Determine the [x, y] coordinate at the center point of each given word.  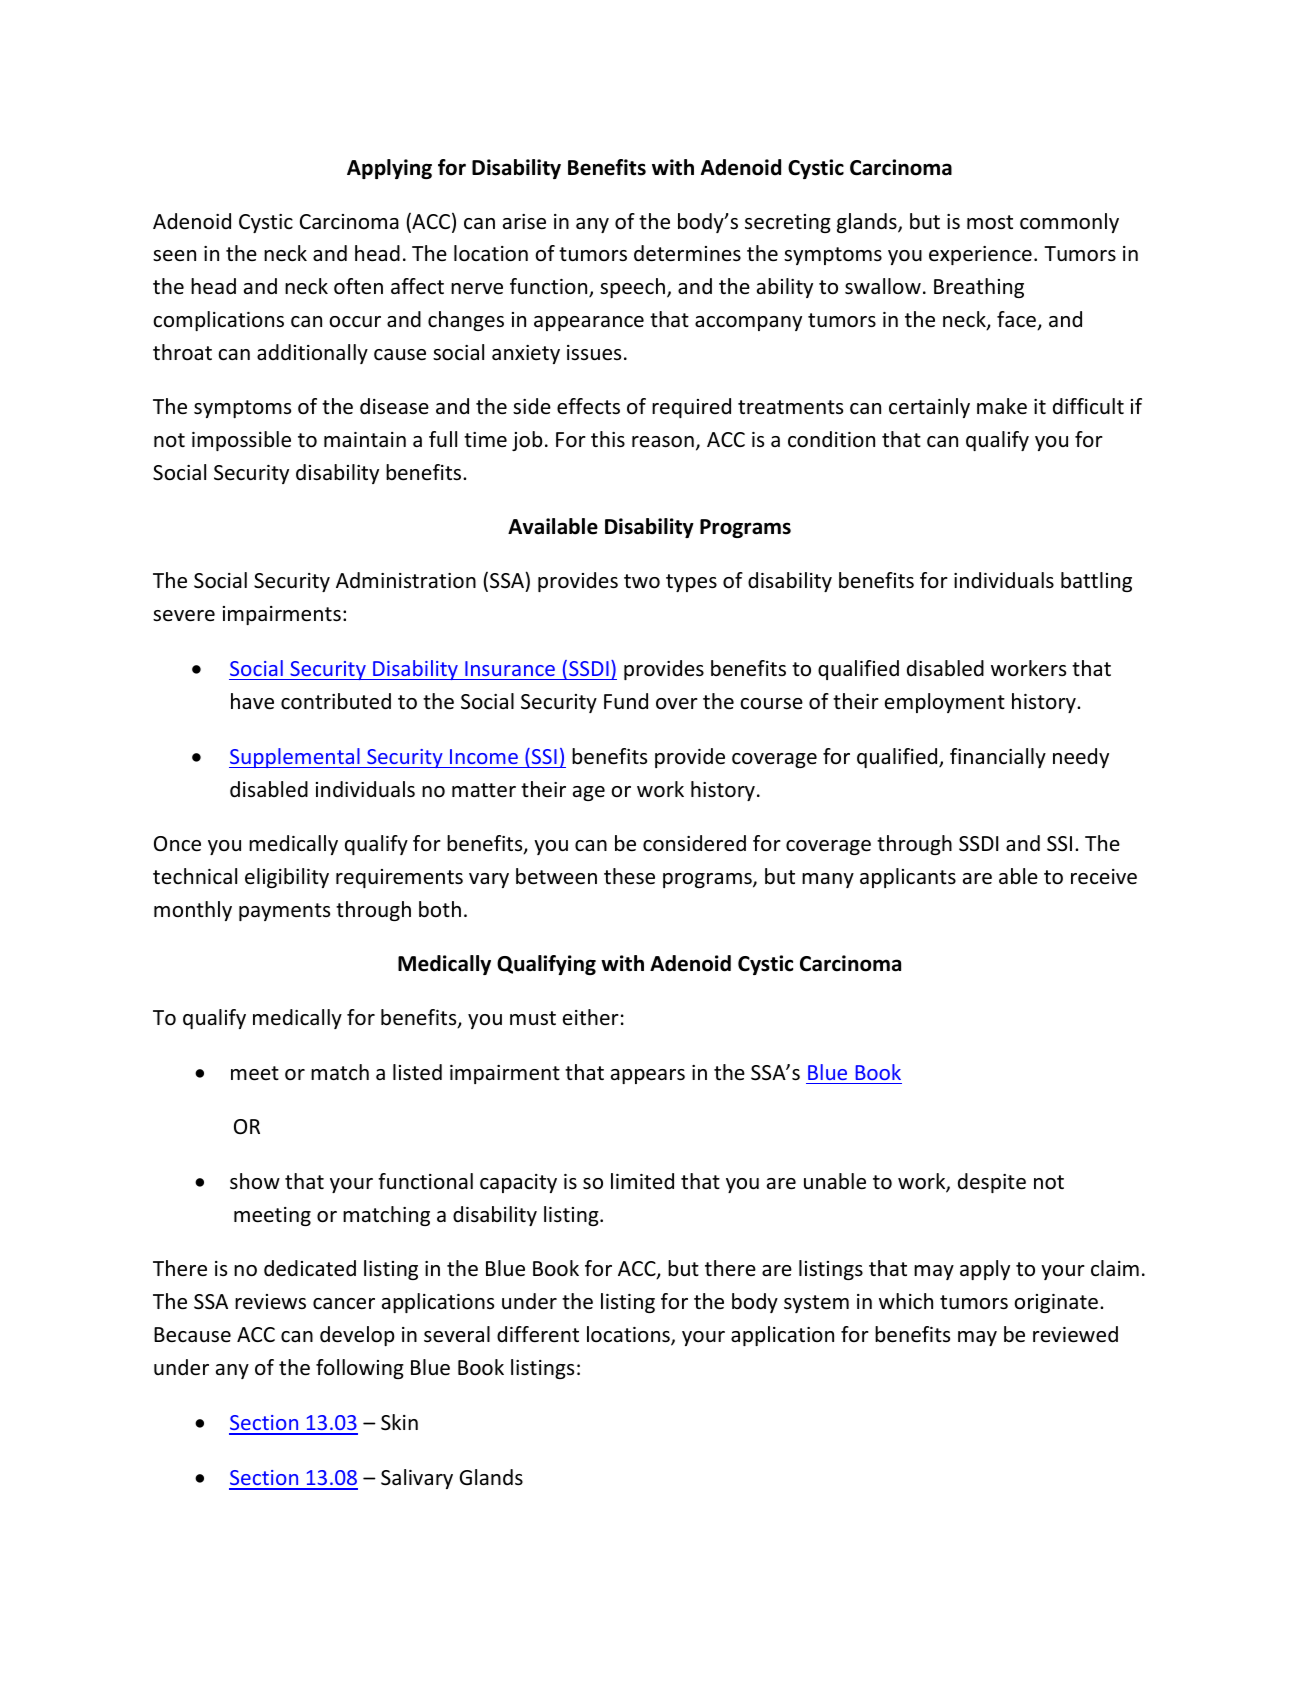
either [591, 1017]
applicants [908, 878]
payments [284, 912]
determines [687, 253]
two [642, 581]
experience [980, 255]
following [360, 1369]
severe [184, 616]
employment [945, 703]
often [358, 286]
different [538, 1334]
